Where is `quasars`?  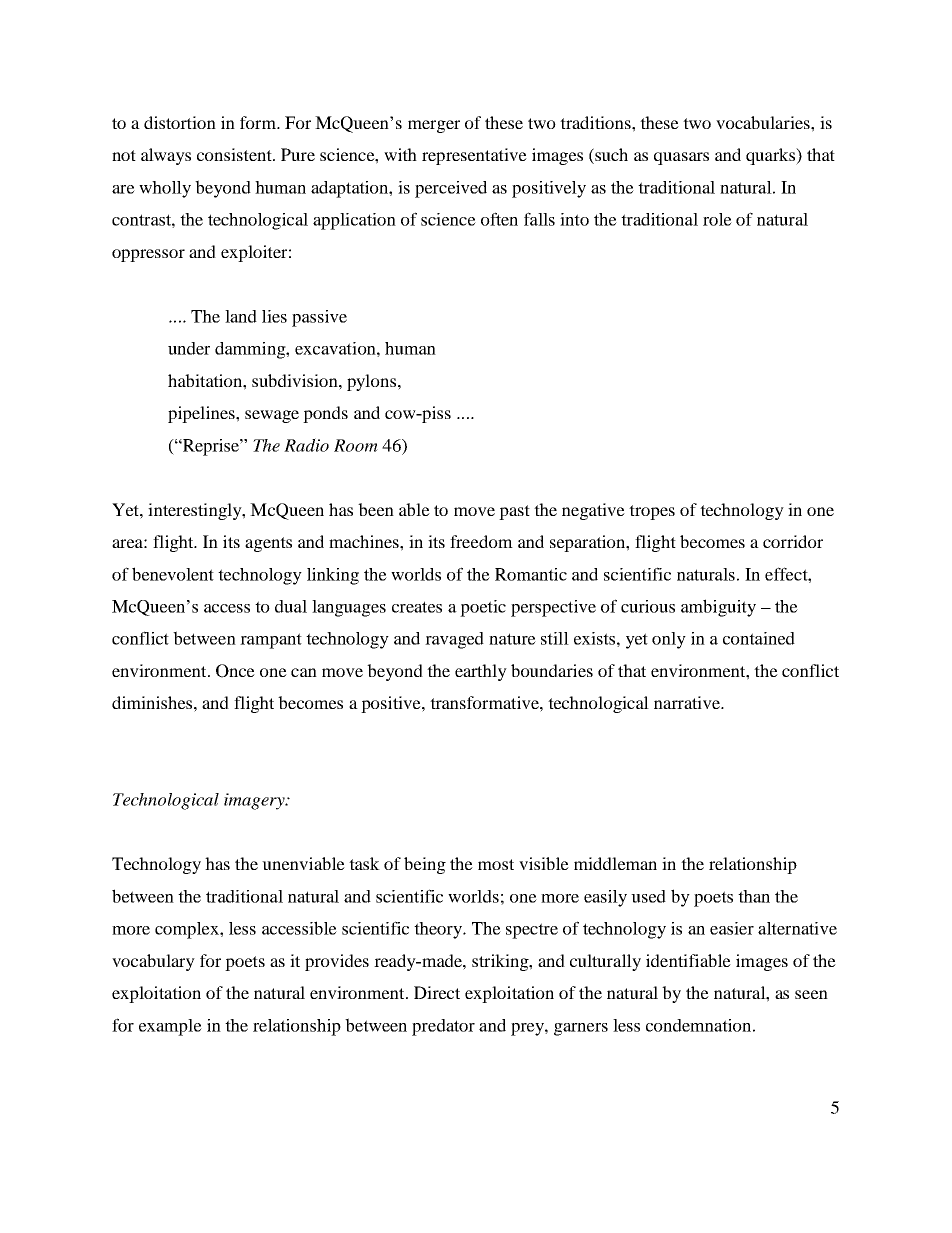 quasars is located at coordinates (681, 158).
